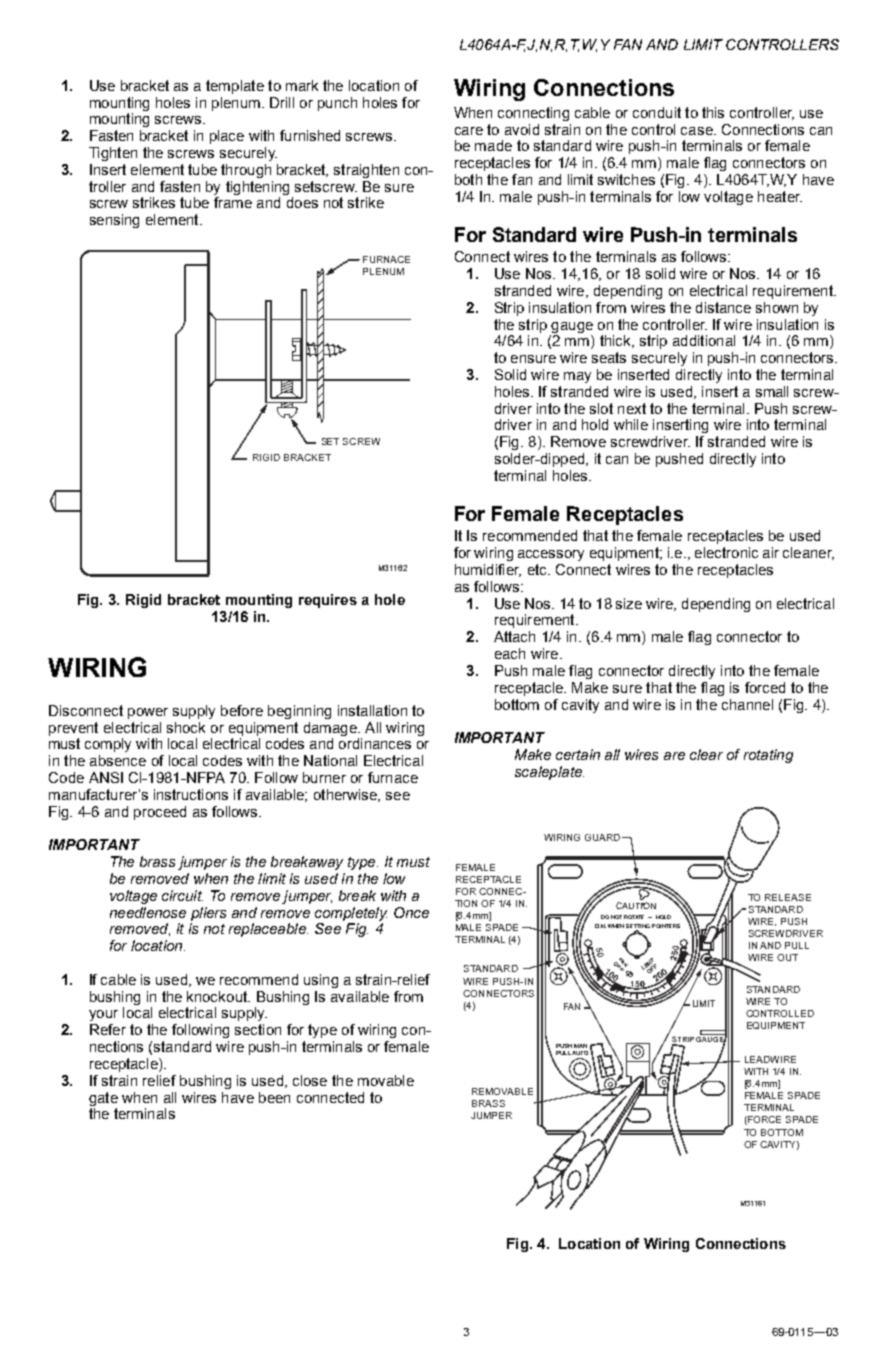 The height and width of the screenshot is (1372, 887). What do you see at coordinates (713, 112) in the screenshot?
I see `this` at bounding box center [713, 112].
